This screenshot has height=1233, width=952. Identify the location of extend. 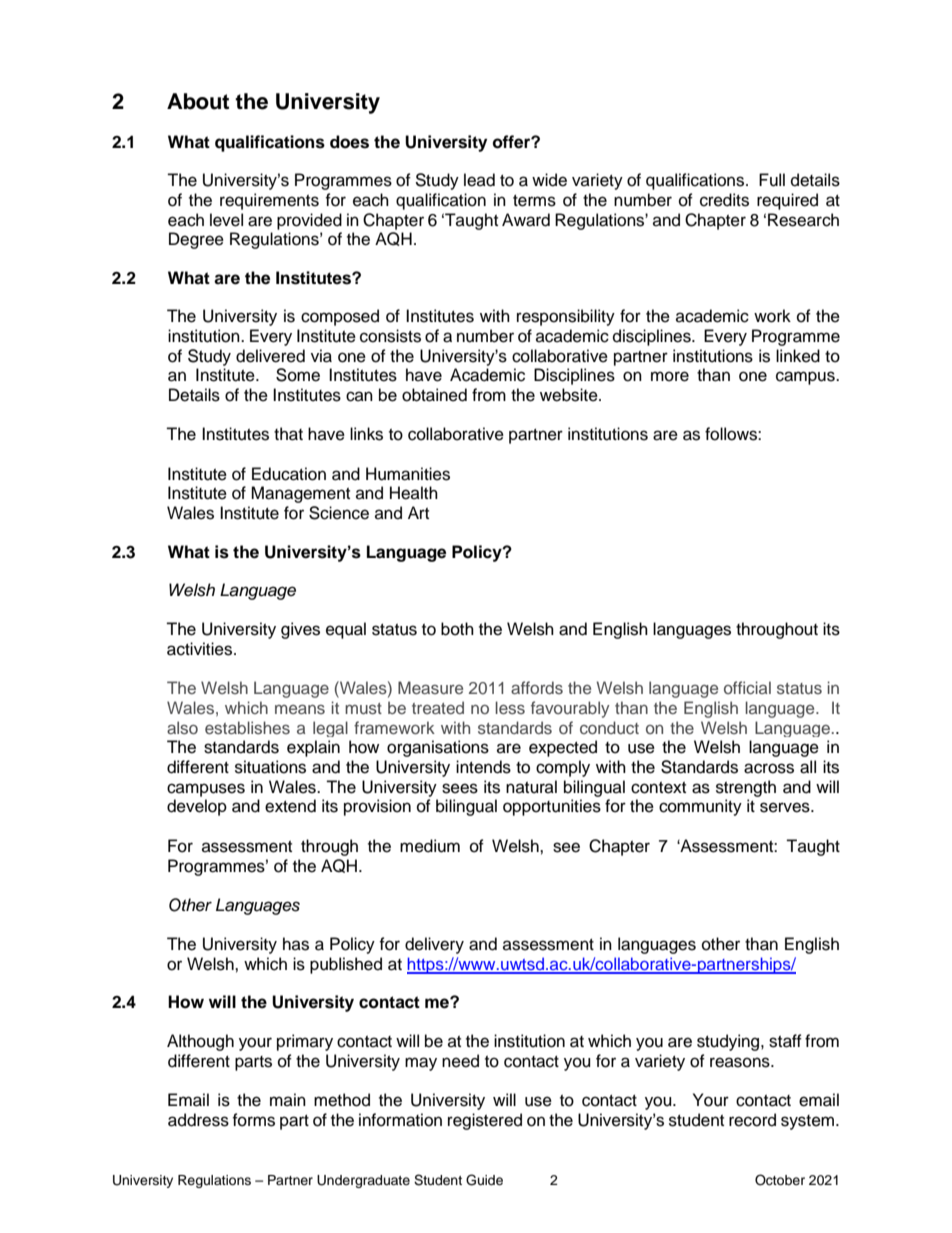
(290, 806).
